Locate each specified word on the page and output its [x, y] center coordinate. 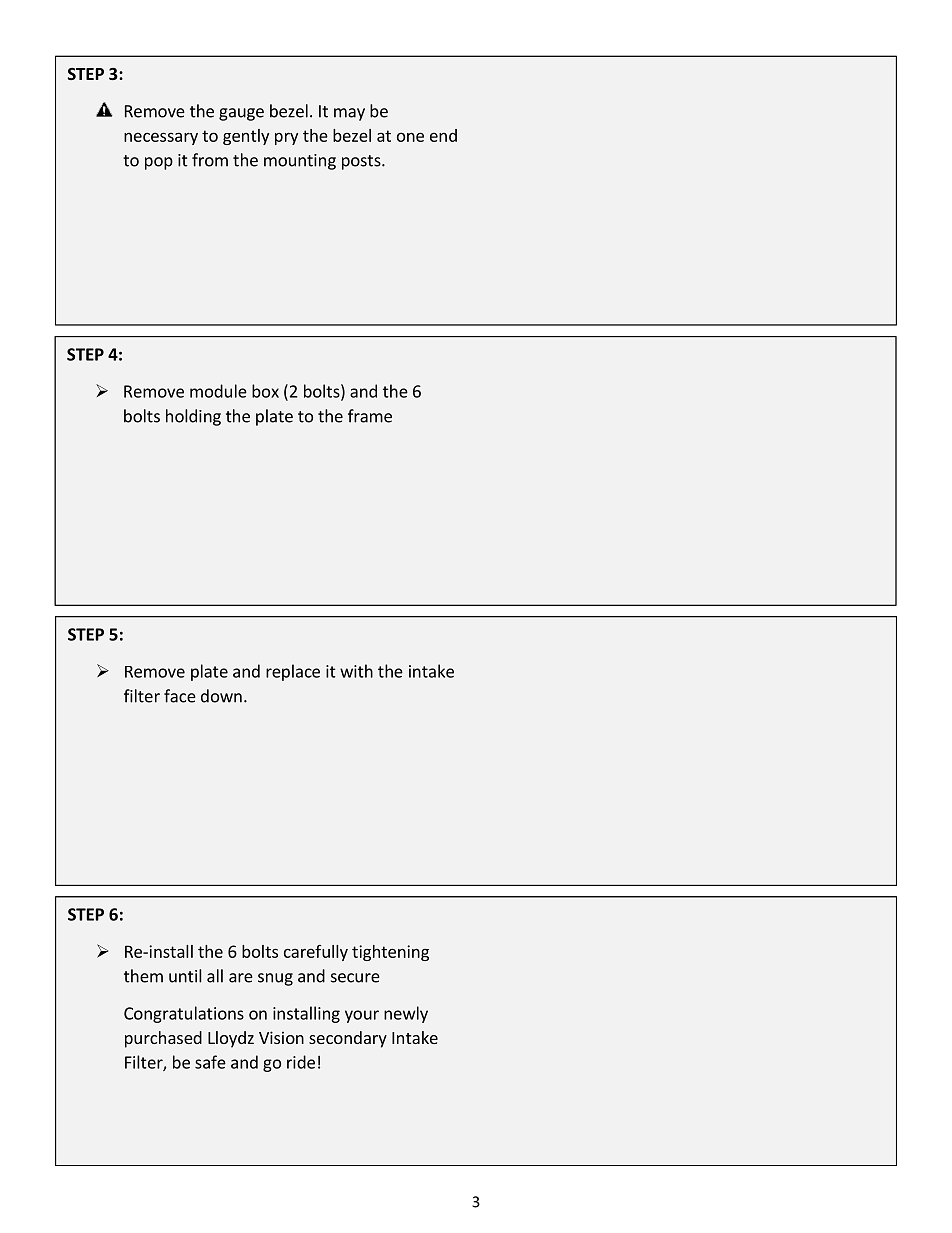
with [356, 671]
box [265, 391]
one [410, 137]
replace [293, 672]
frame [370, 416]
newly [406, 1014]
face [180, 696]
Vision [281, 1037]
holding [193, 417]
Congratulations [184, 1014]
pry [286, 138]
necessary [161, 138]
